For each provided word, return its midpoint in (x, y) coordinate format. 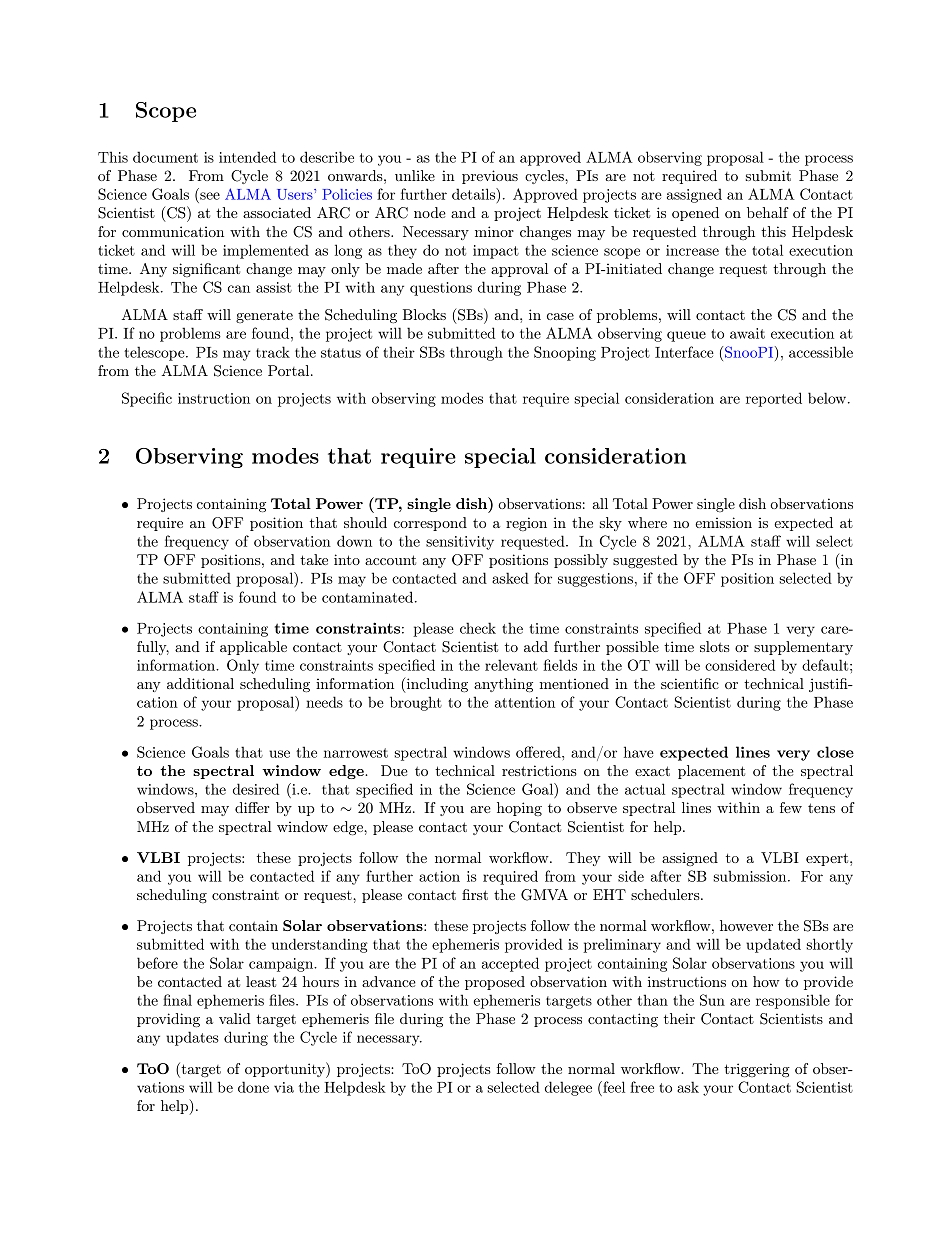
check (478, 628)
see (210, 196)
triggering (757, 1070)
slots (715, 646)
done (253, 1087)
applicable (253, 648)
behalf (768, 212)
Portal (290, 370)
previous (490, 177)
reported (774, 399)
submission (751, 876)
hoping (519, 809)
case (560, 316)
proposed (495, 983)
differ (252, 807)
